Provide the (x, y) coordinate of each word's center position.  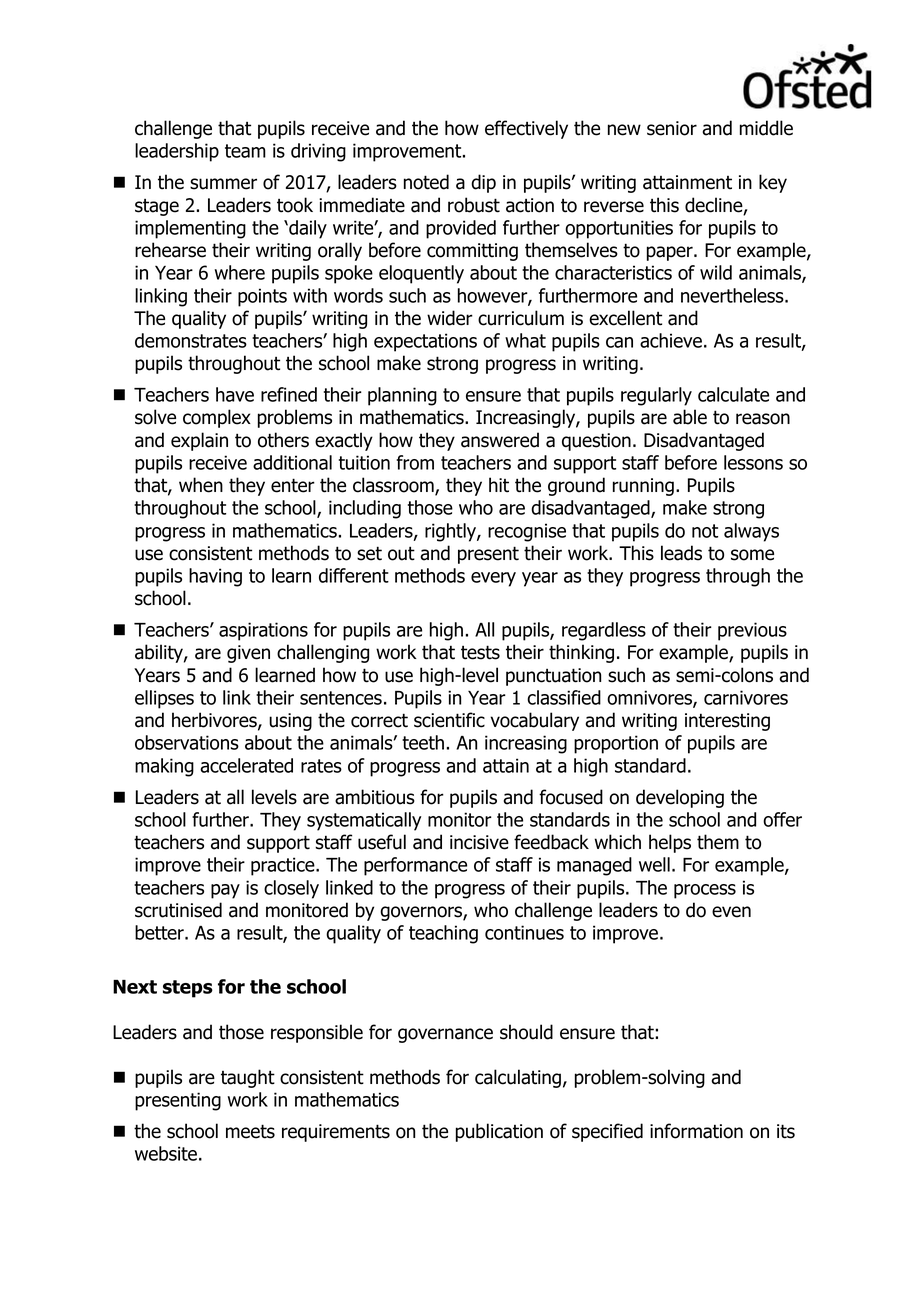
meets (250, 1131)
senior (672, 128)
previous (752, 631)
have (235, 394)
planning (402, 396)
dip (483, 183)
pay (225, 891)
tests (480, 652)
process (705, 891)
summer (223, 184)
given (248, 654)
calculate (733, 394)
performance (415, 866)
